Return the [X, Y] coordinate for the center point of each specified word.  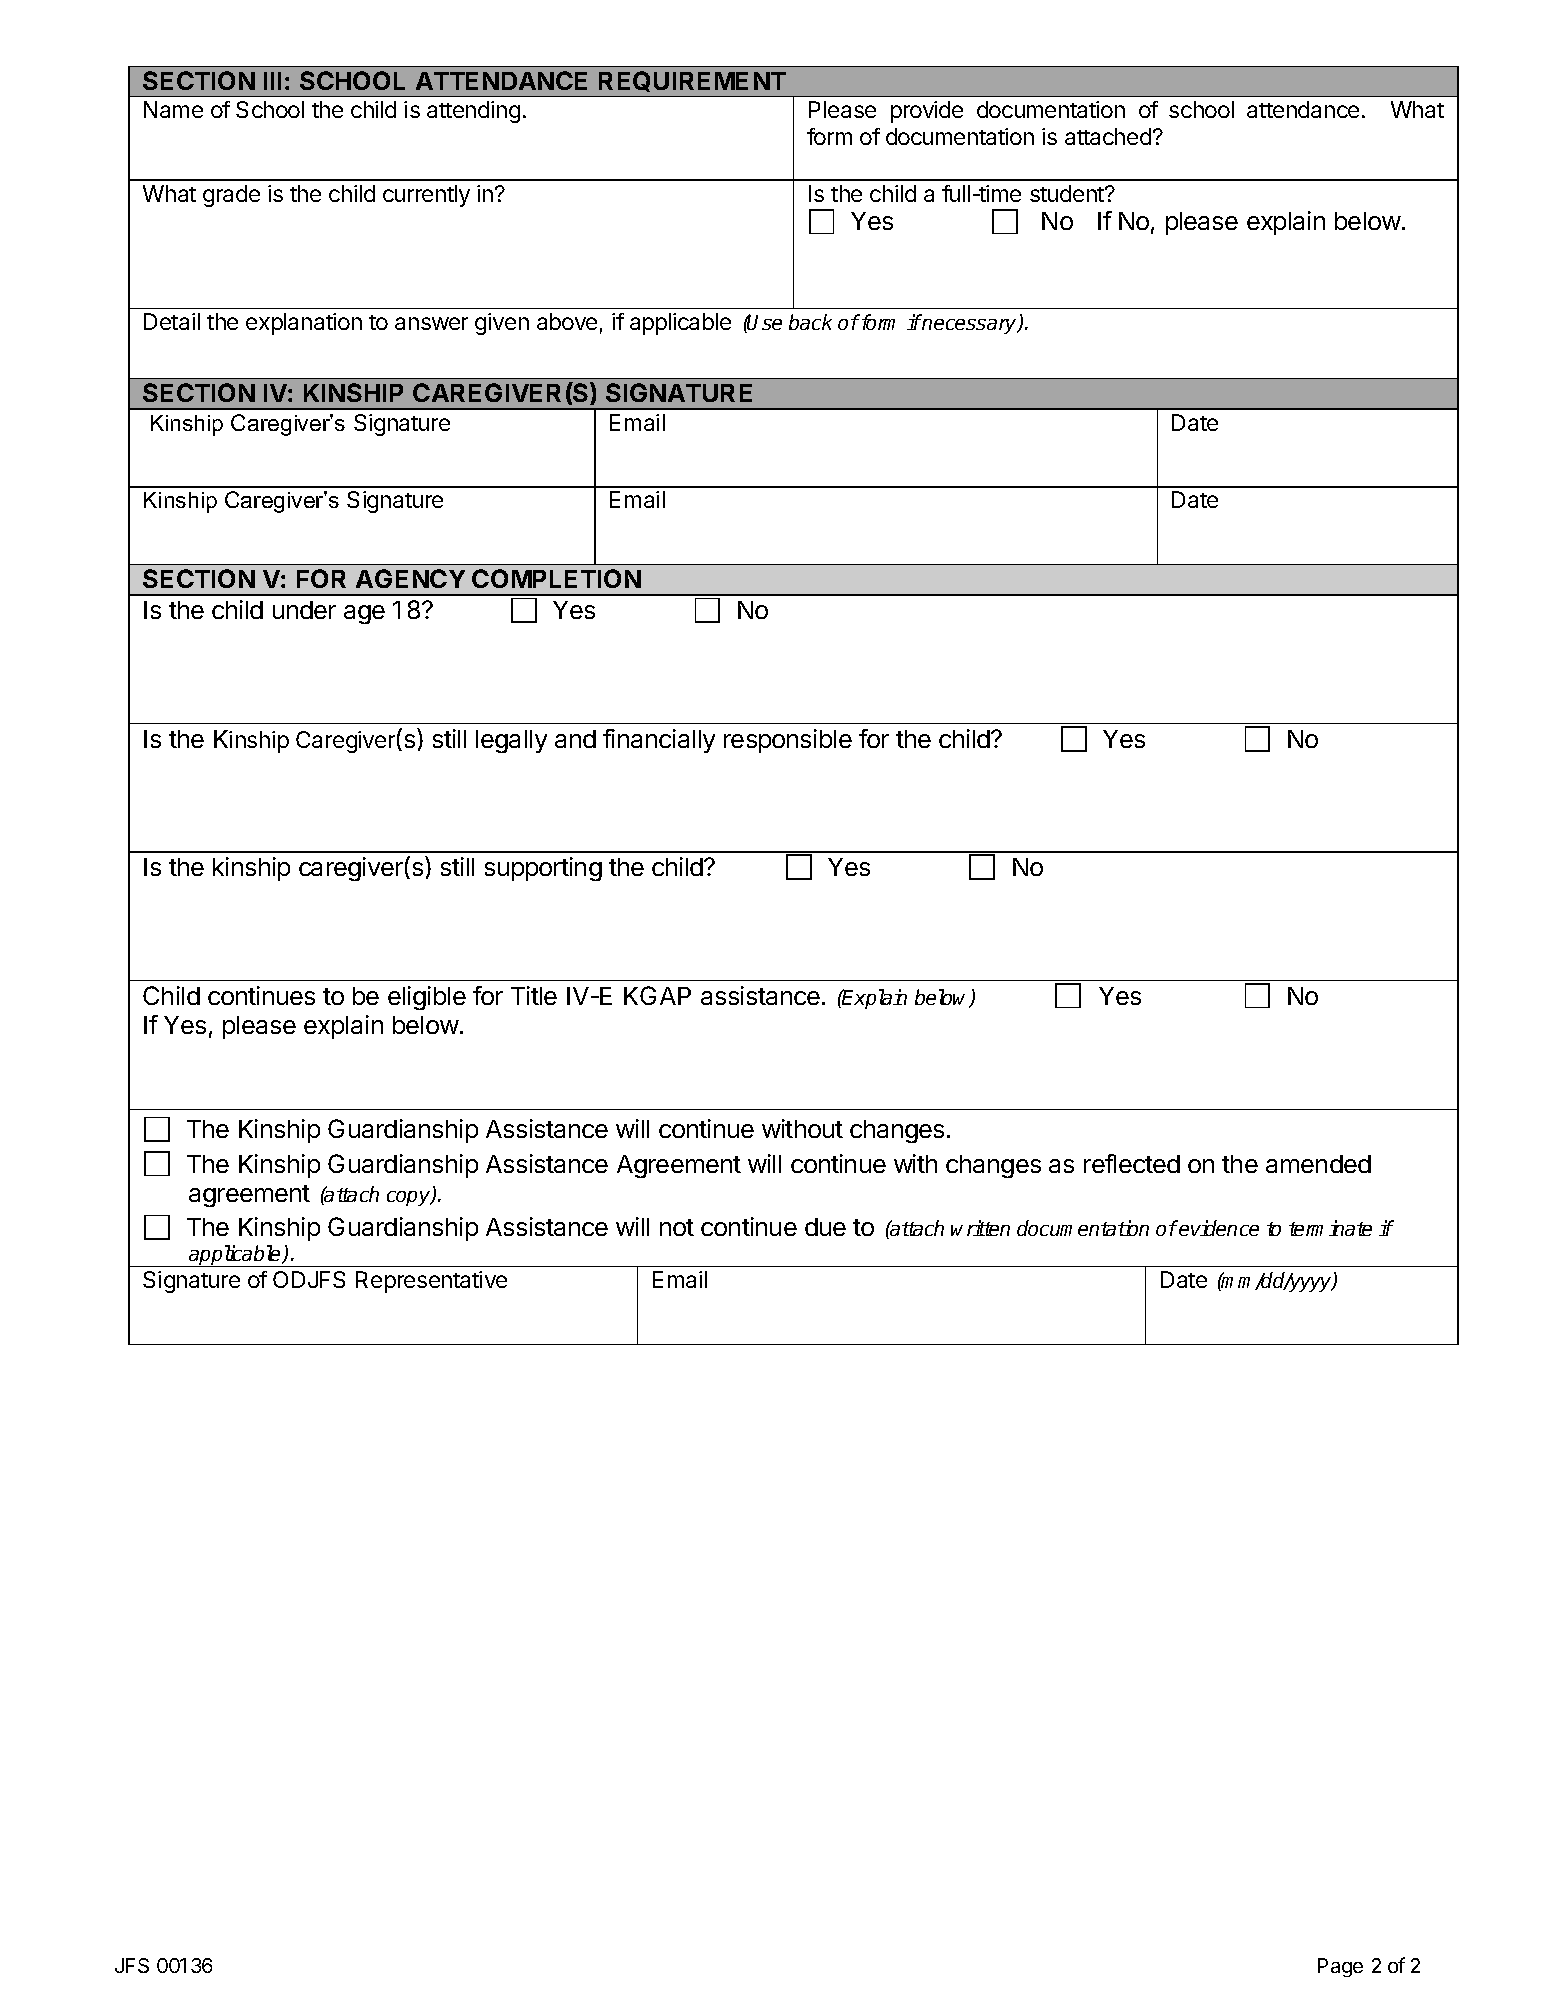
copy [410, 1198]
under [304, 610]
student [1068, 193]
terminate [1330, 1228]
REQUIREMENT [692, 81]
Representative [431, 1282]
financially [659, 741]
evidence [1218, 1228]
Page [1340, 1967]
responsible [788, 741]
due [825, 1227]
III [272, 81]
